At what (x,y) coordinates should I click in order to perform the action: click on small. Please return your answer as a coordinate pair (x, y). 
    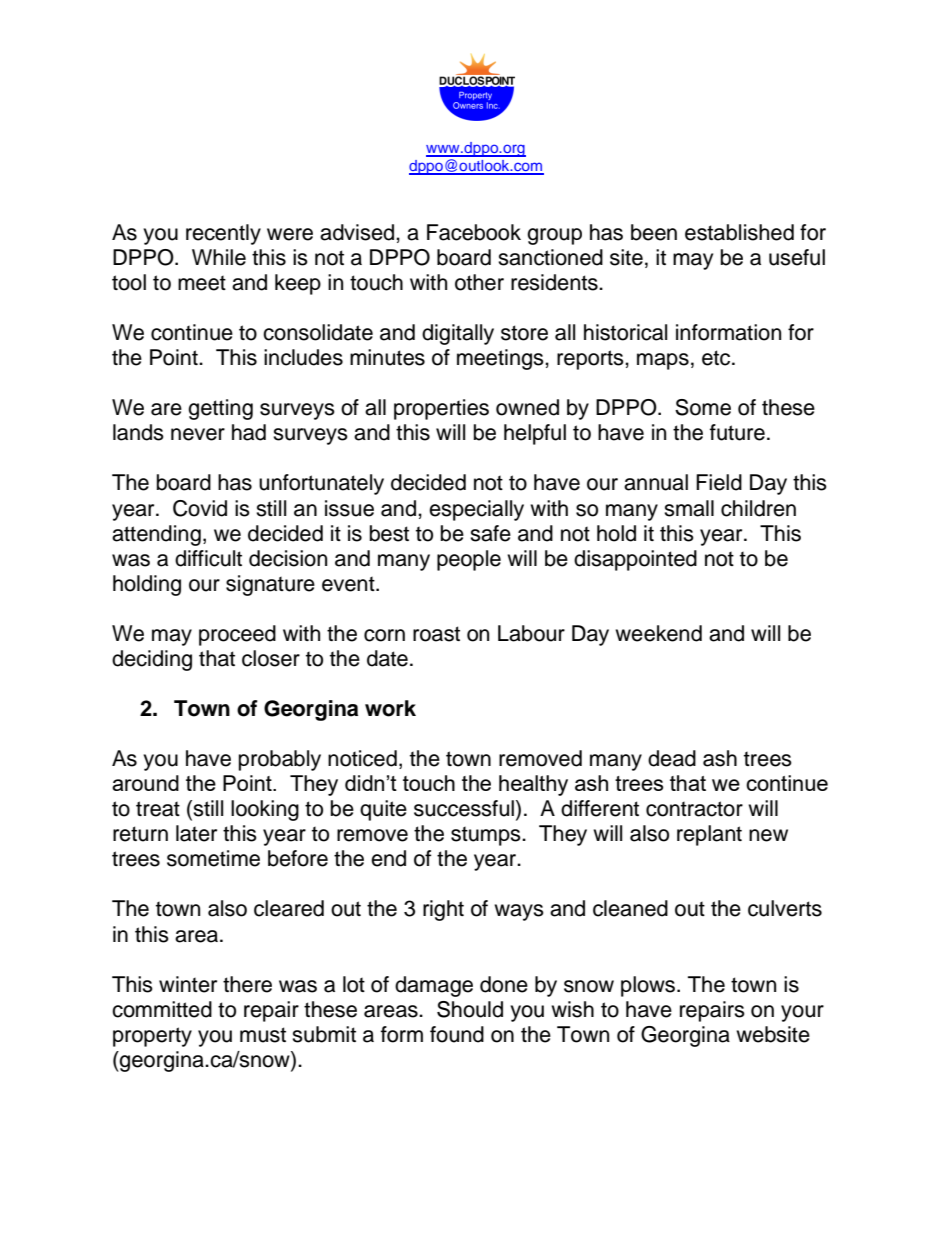
    Looking at the image, I should click on (689, 508).
